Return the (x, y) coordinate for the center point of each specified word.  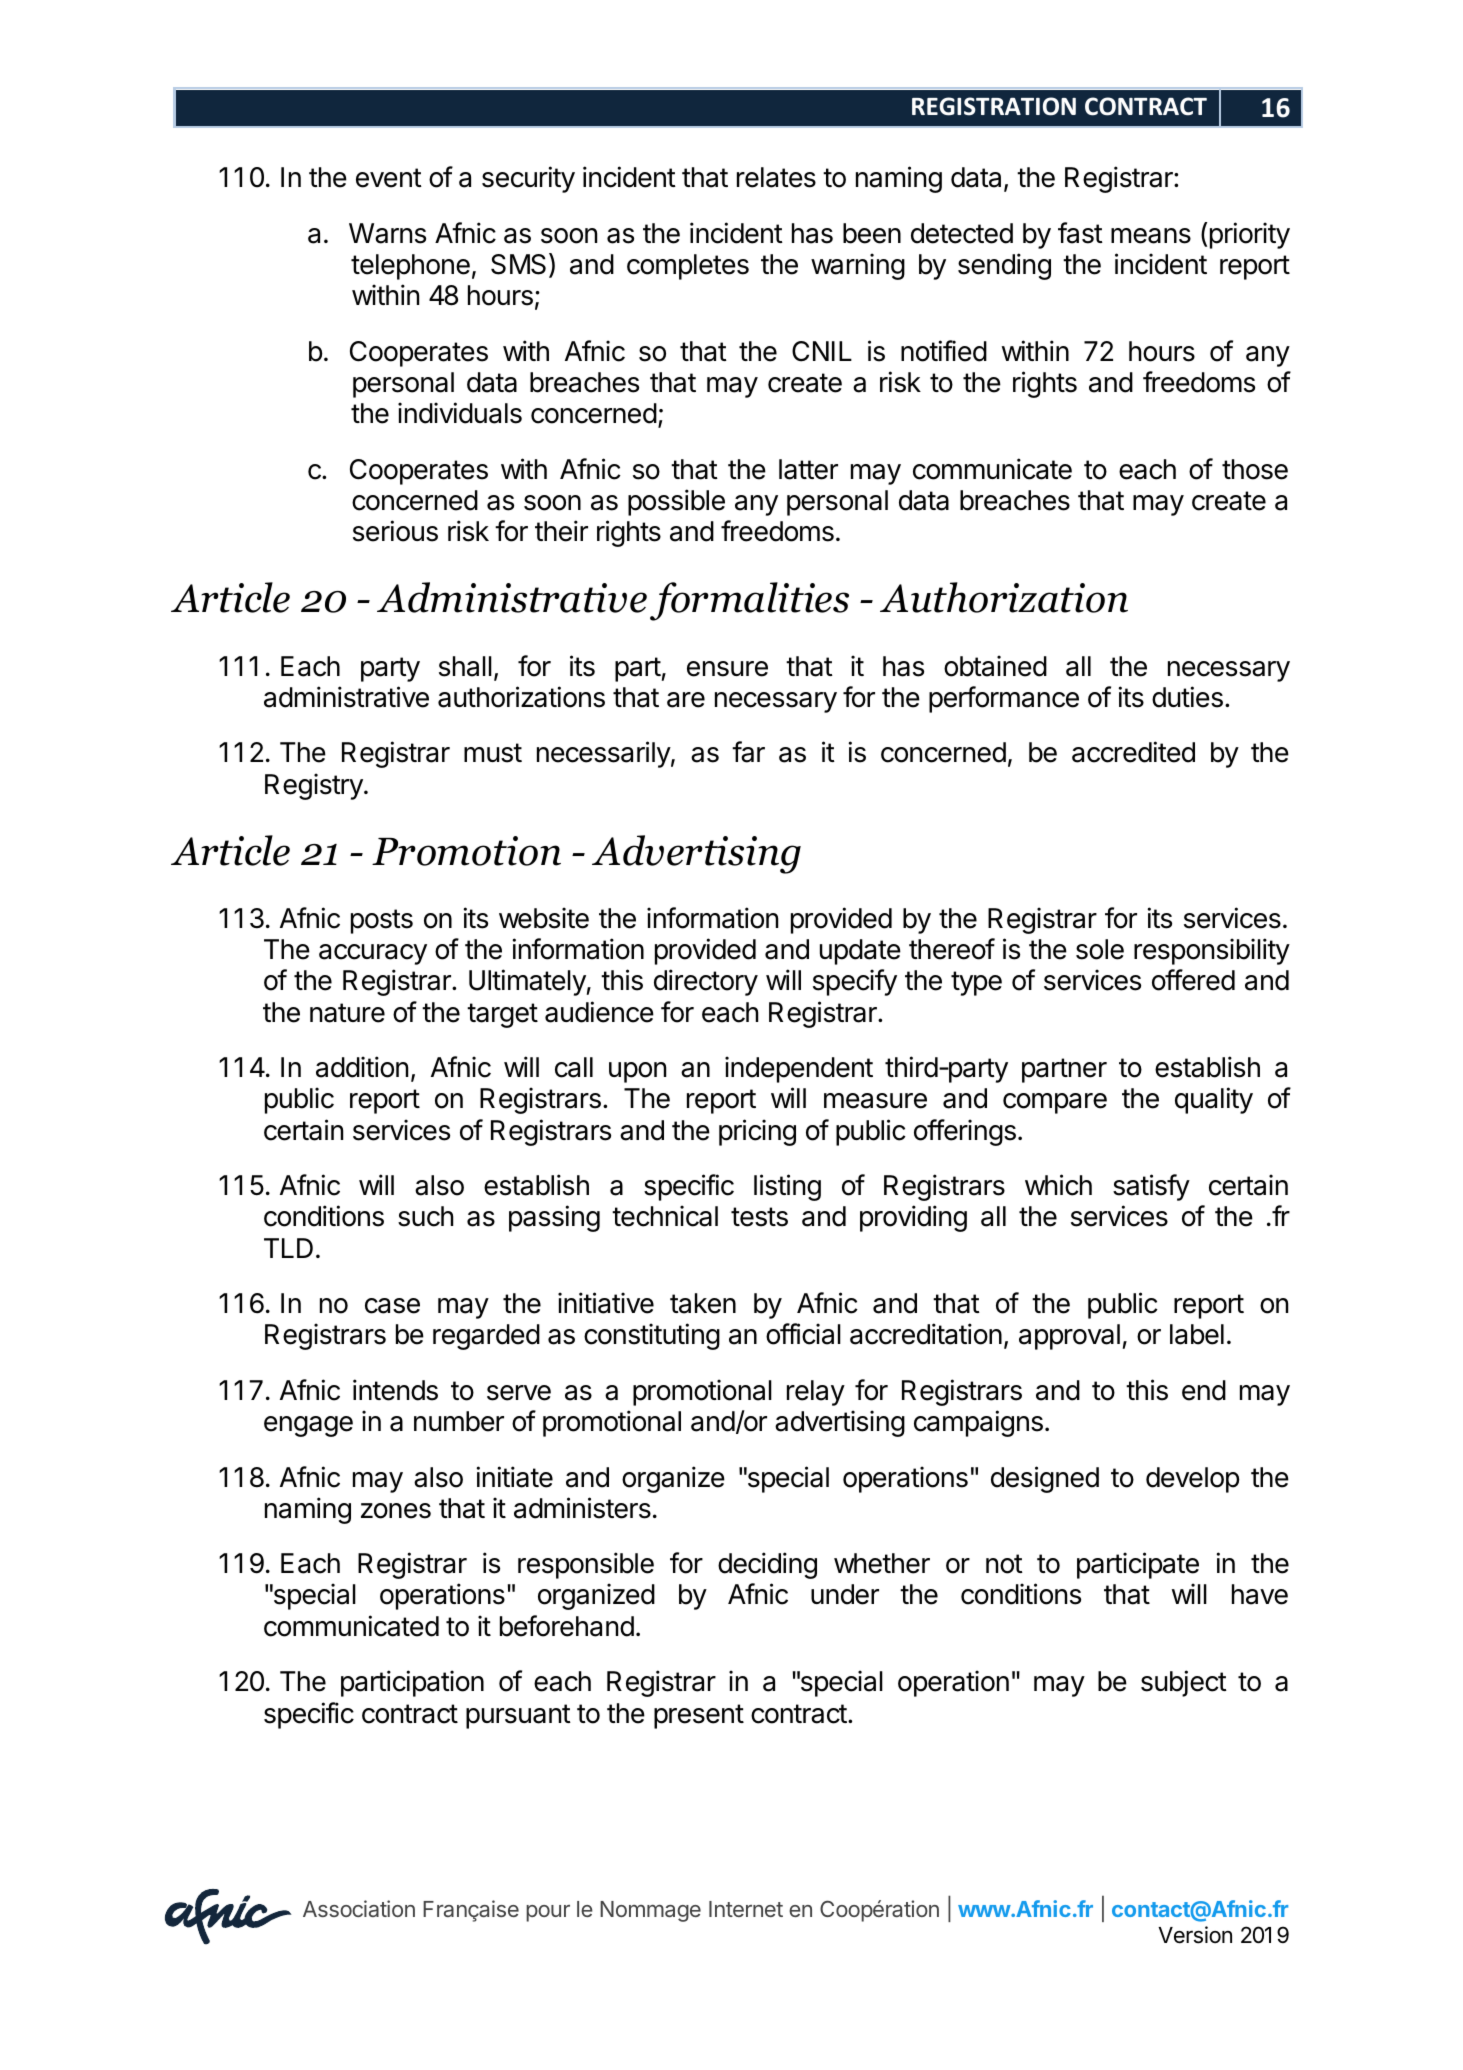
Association (359, 1908)
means (1151, 236)
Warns (387, 233)
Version (1195, 1935)
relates (776, 177)
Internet (746, 1909)
